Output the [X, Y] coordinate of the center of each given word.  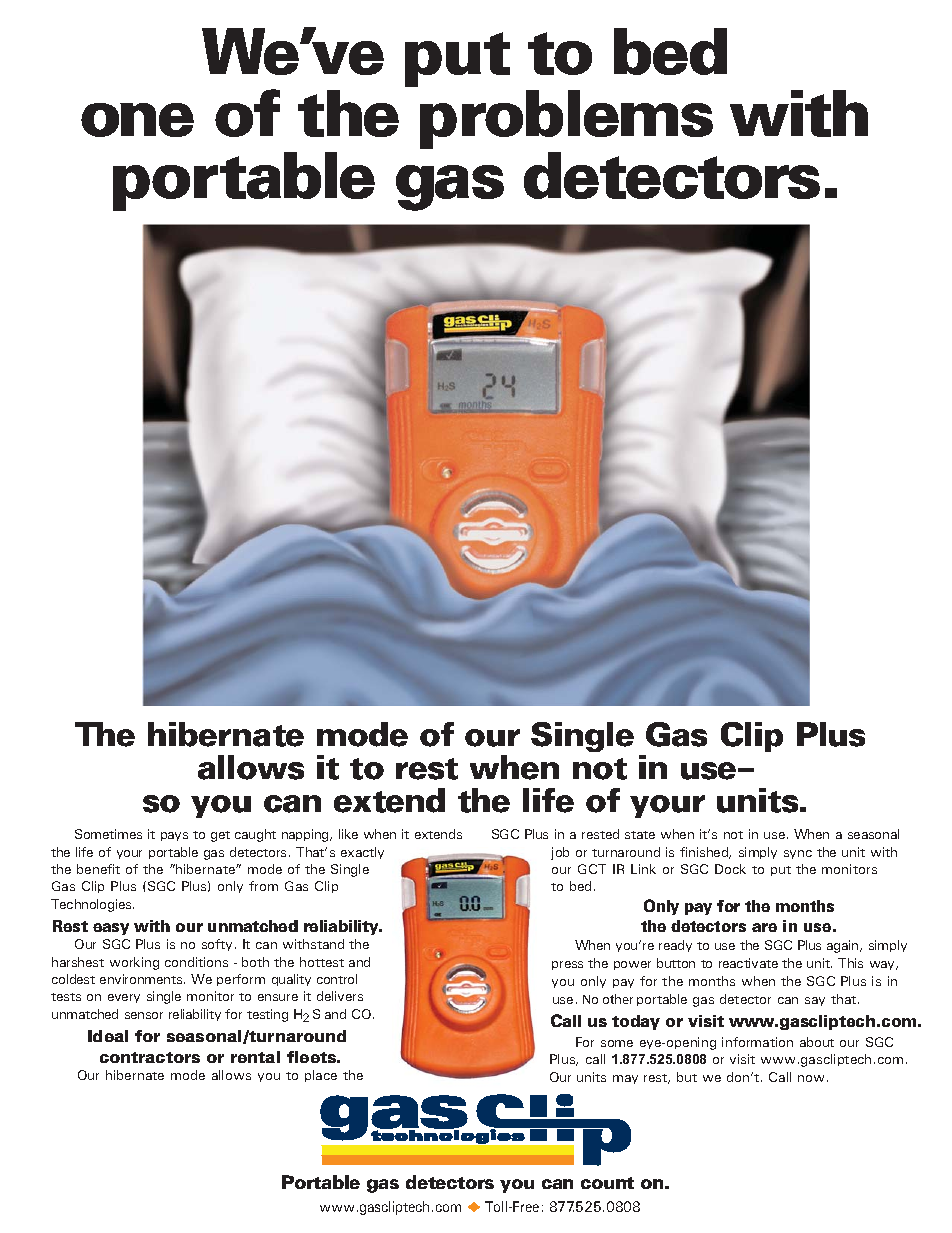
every [124, 998]
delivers [340, 996]
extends [438, 834]
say [815, 1001]
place [321, 1076]
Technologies [92, 905]
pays [174, 836]
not [733, 835]
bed [580, 886]
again [844, 946]
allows [231, 1075]
